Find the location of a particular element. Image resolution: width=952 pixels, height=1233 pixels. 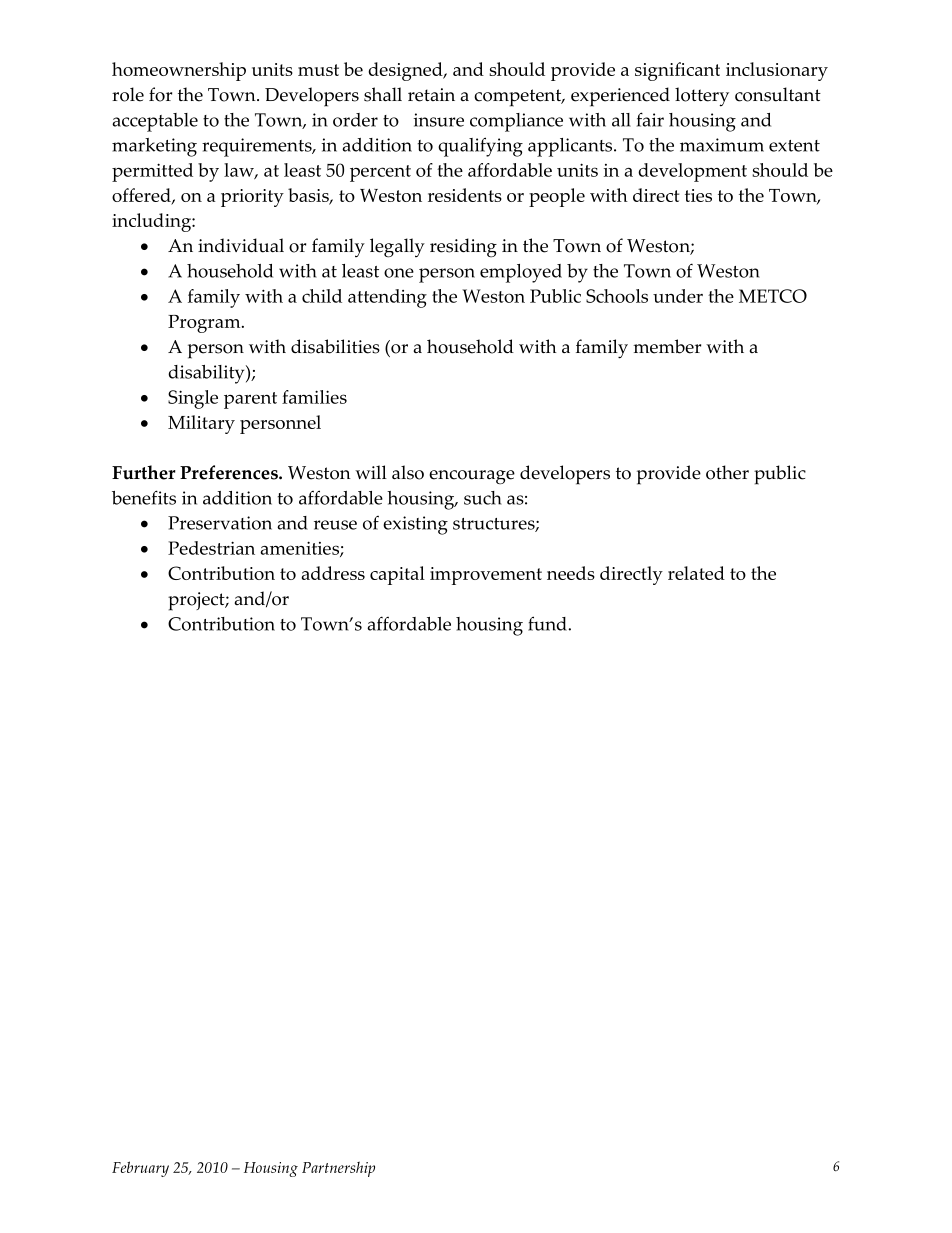

Program is located at coordinates (205, 324).
